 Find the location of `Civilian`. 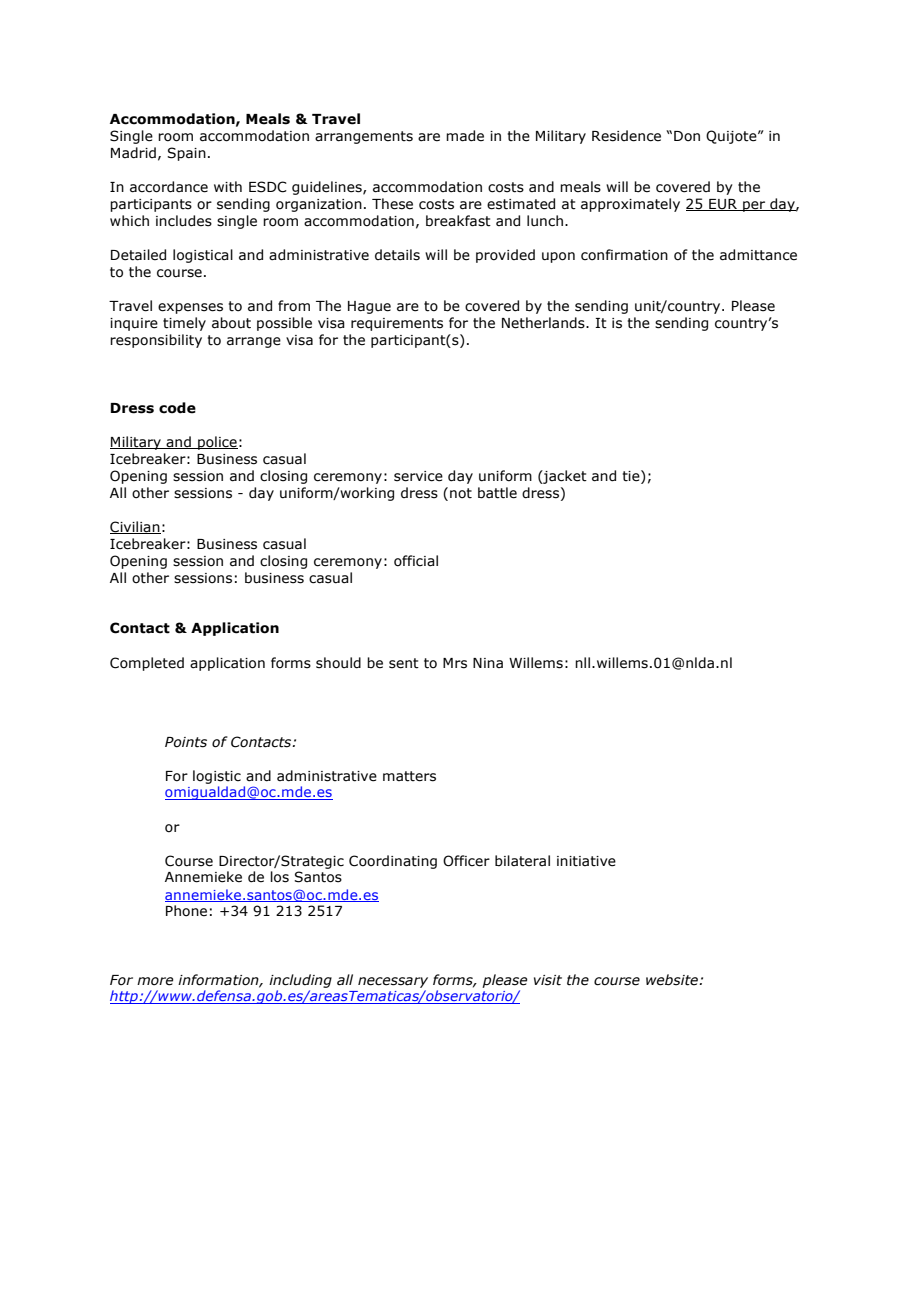

Civilian is located at coordinates (135, 527).
